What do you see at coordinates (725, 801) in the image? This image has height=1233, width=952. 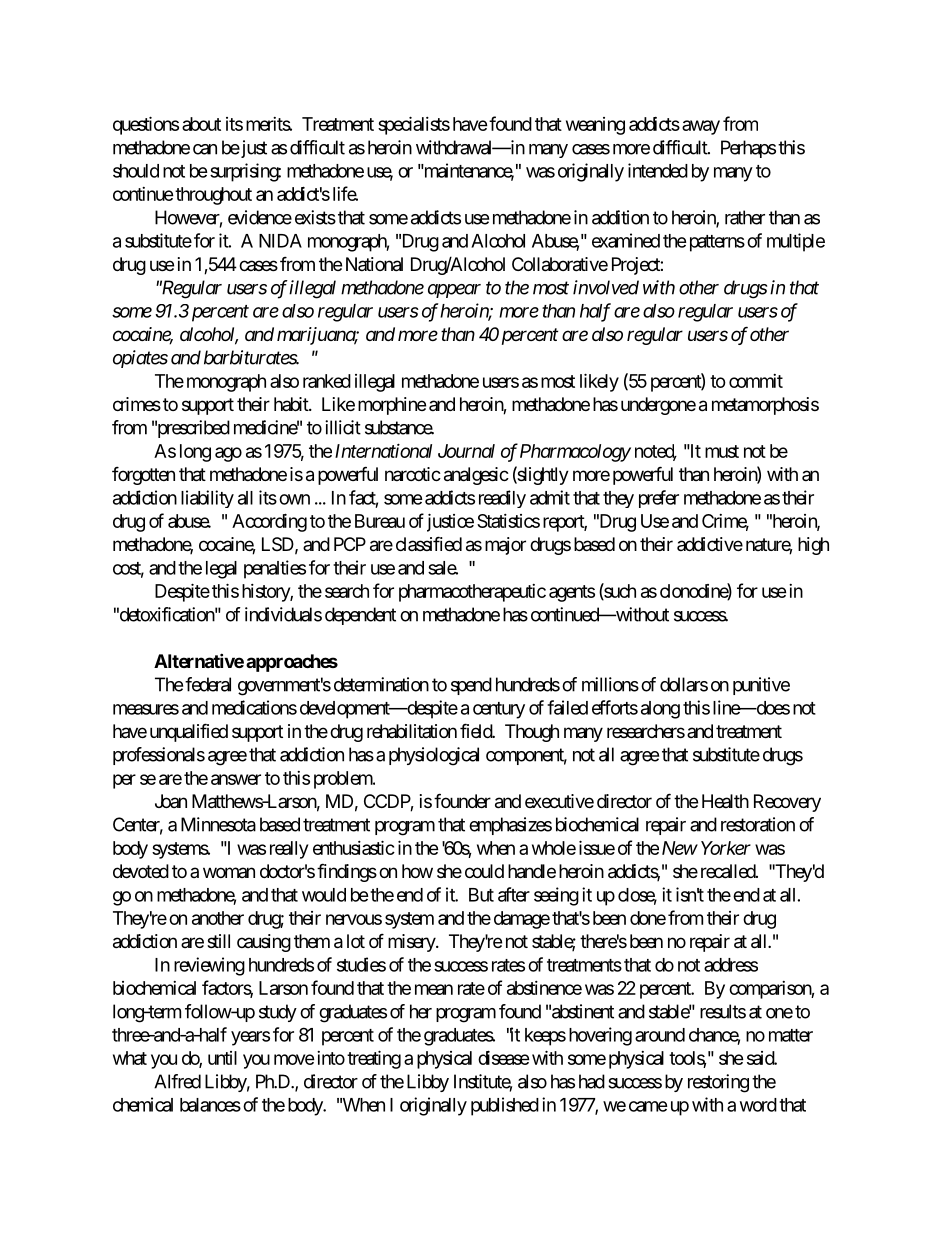 I see `Health` at bounding box center [725, 801].
